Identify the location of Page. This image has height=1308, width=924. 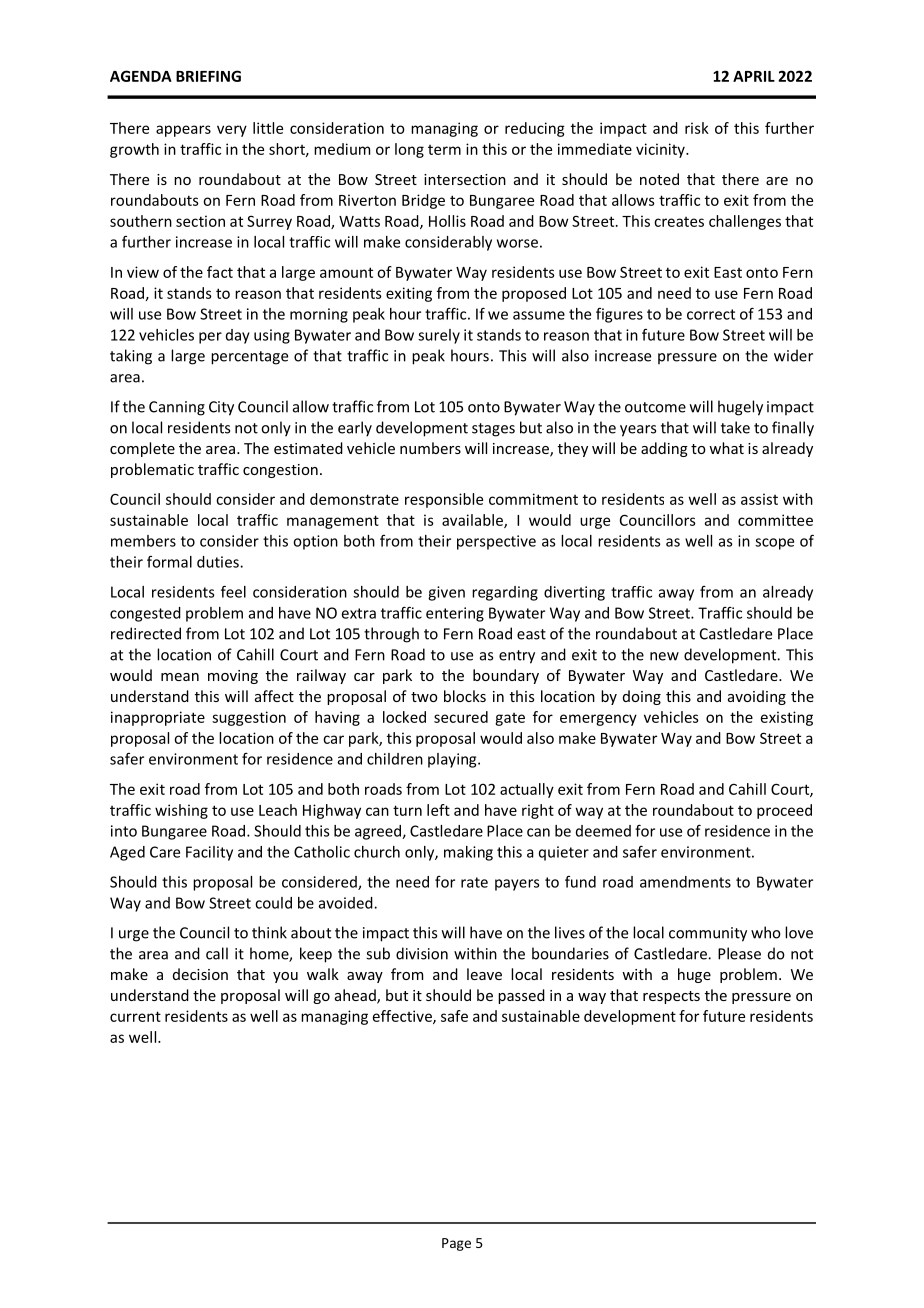
(456, 1244).
